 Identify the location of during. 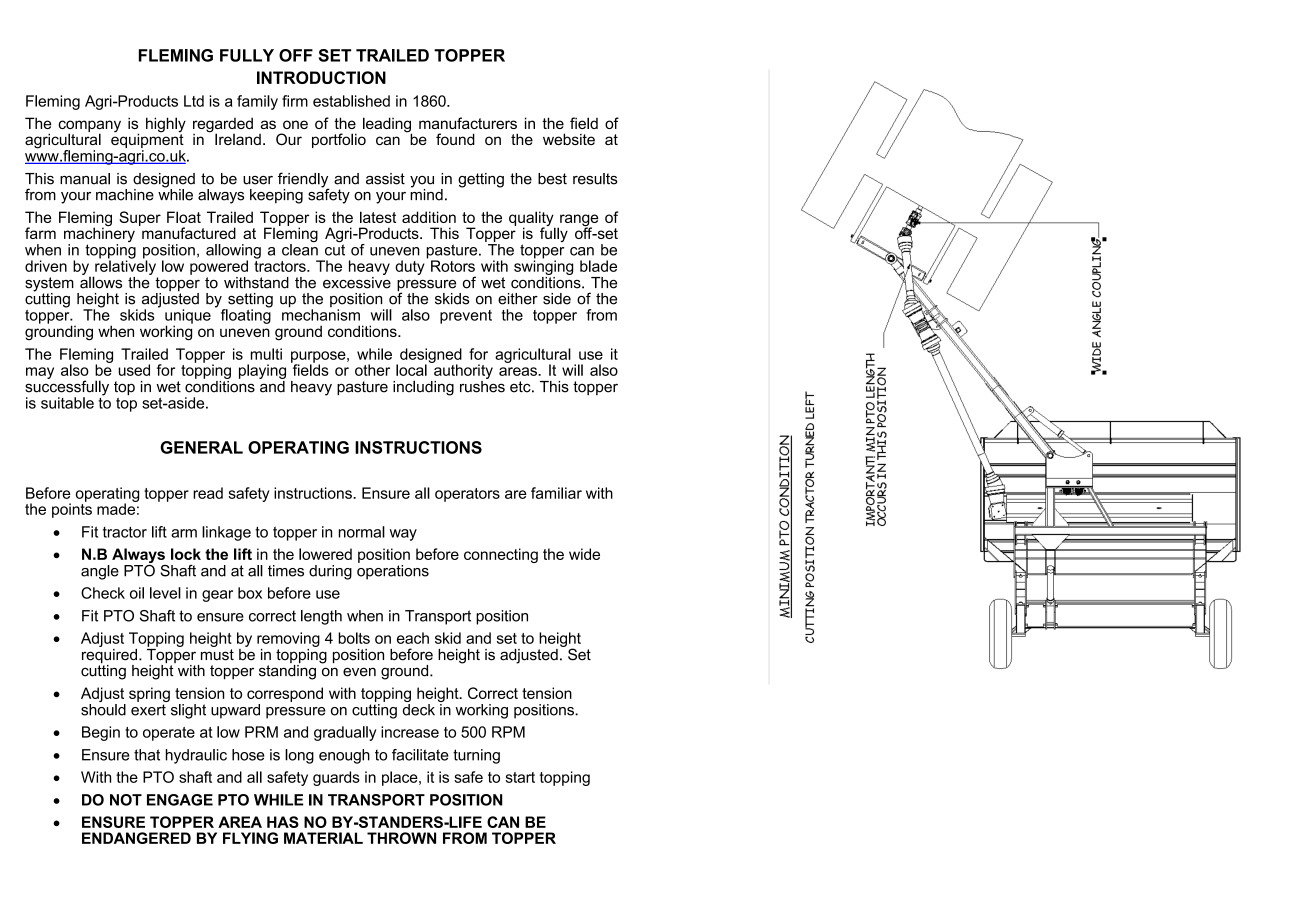
(330, 572).
